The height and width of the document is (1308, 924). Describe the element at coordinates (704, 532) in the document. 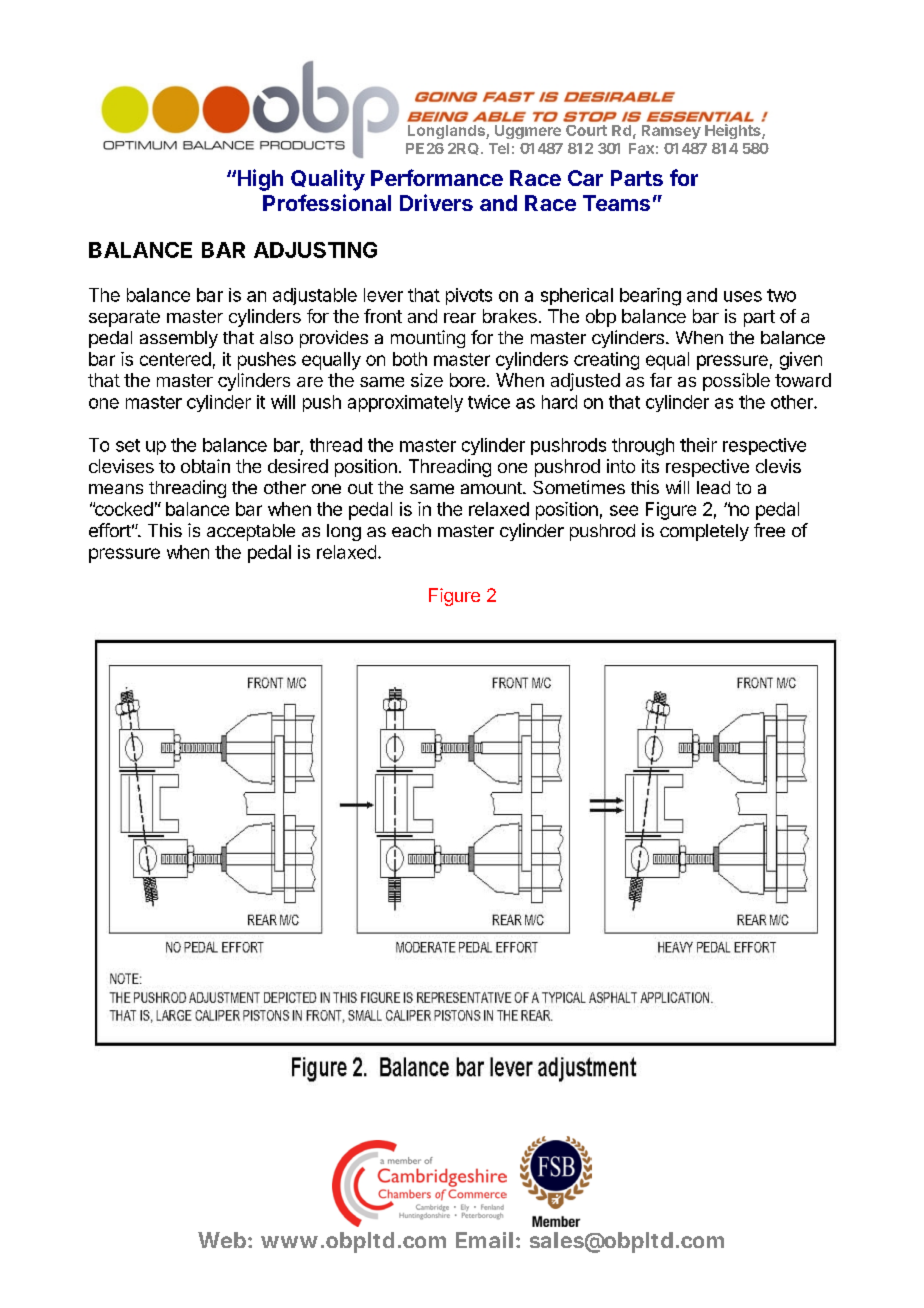

I see `completely` at that location.
